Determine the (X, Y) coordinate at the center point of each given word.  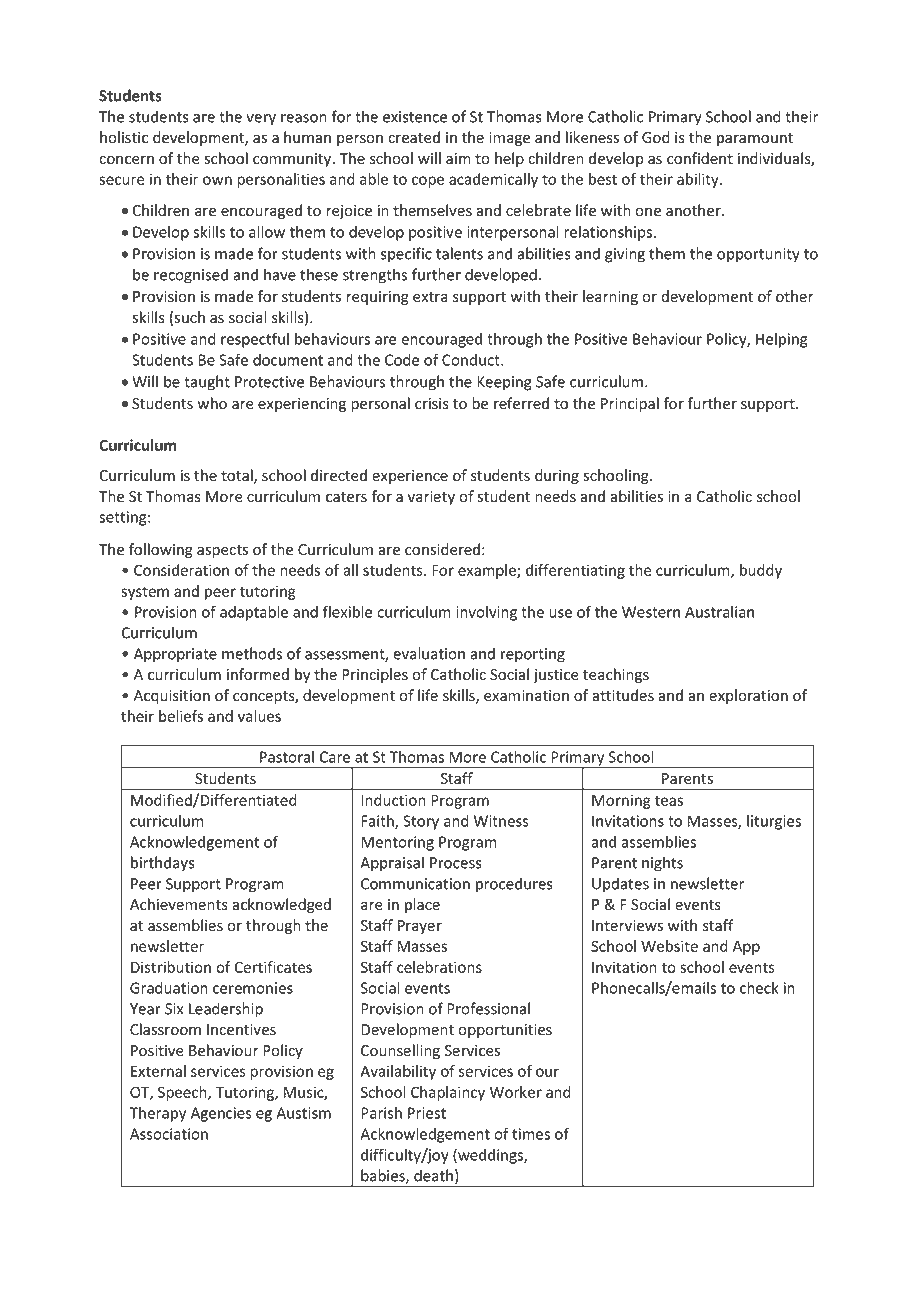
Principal (630, 404)
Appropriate (175, 655)
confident (700, 158)
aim (458, 158)
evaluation (429, 653)
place (422, 905)
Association (169, 1134)
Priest (427, 1113)
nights (662, 864)
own (217, 180)
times (531, 1134)
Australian (719, 612)
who (212, 403)
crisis (432, 404)
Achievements (179, 904)
